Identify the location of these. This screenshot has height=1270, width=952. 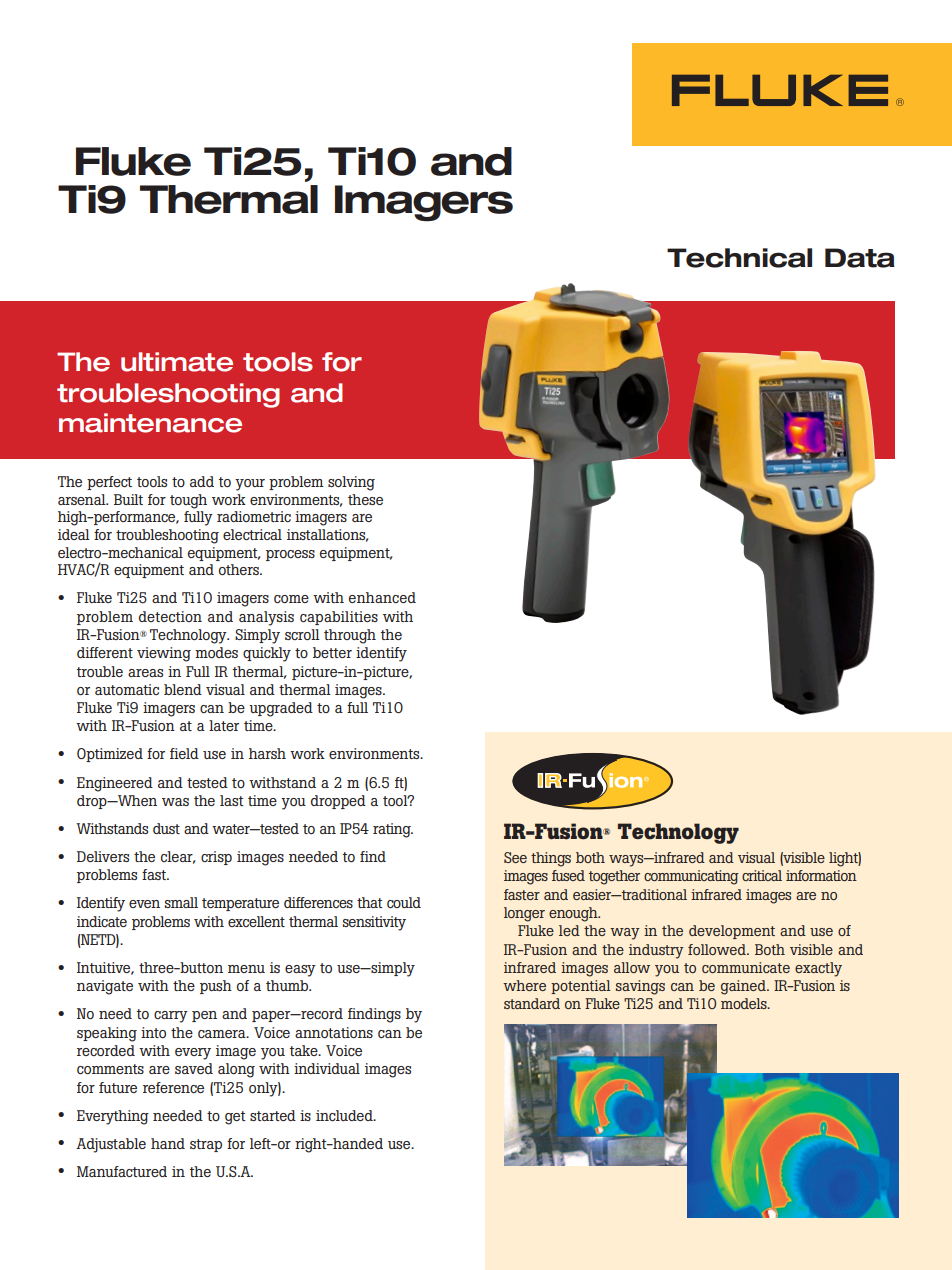
(365, 499).
